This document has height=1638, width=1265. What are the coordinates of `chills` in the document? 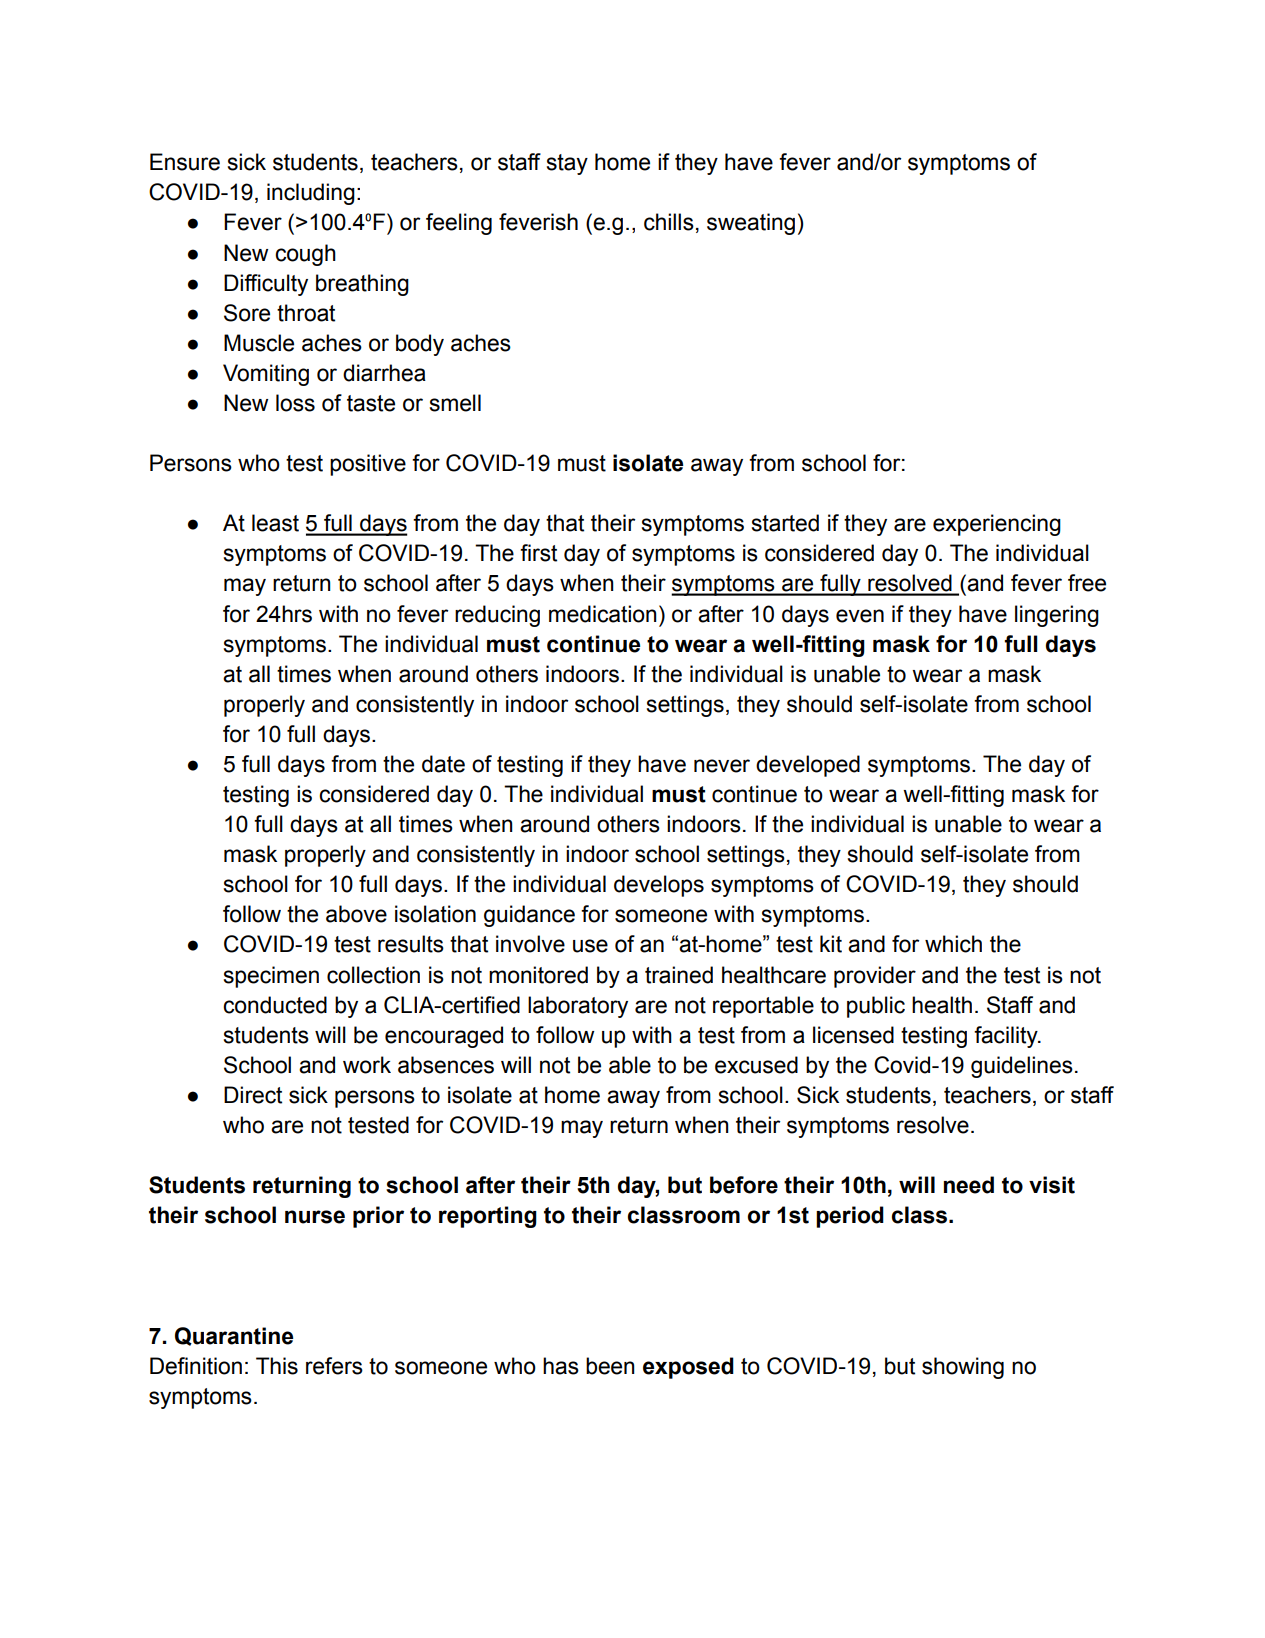 It's located at (669, 222).
